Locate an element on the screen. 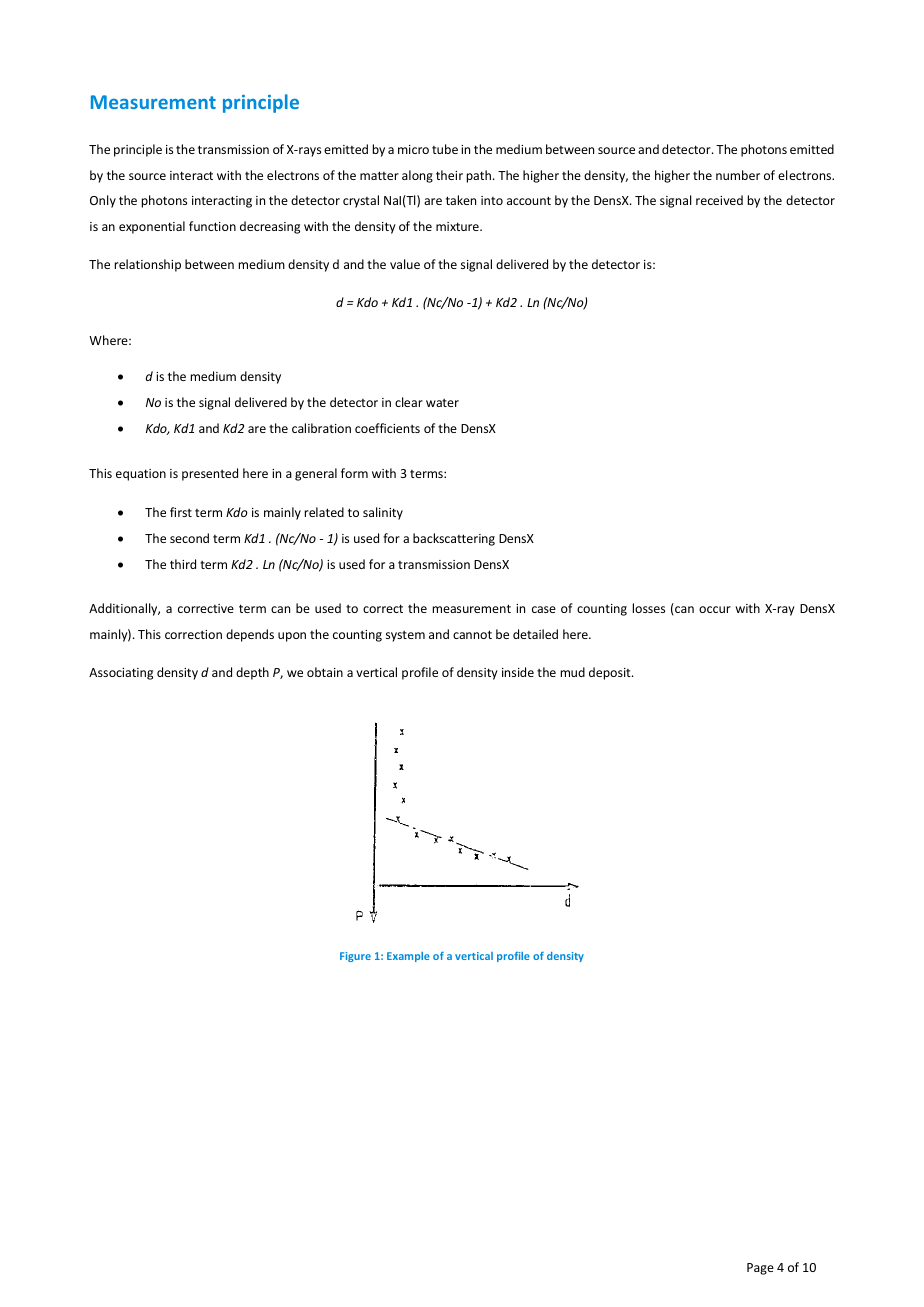 This screenshot has width=924, height=1307. second is located at coordinates (189, 538).
